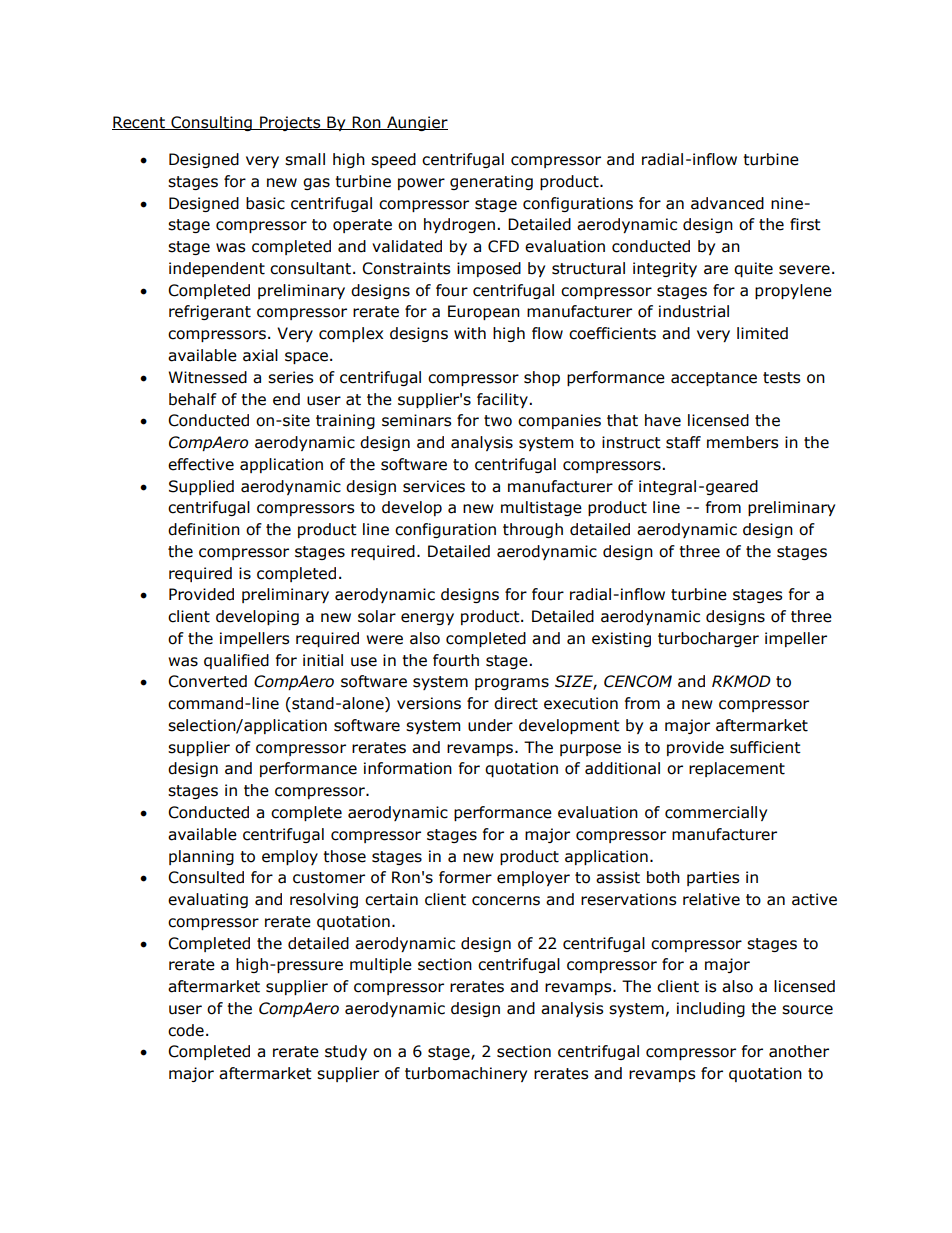 The width and height of the page is (952, 1233). I want to click on acceptance, so click(714, 379).
